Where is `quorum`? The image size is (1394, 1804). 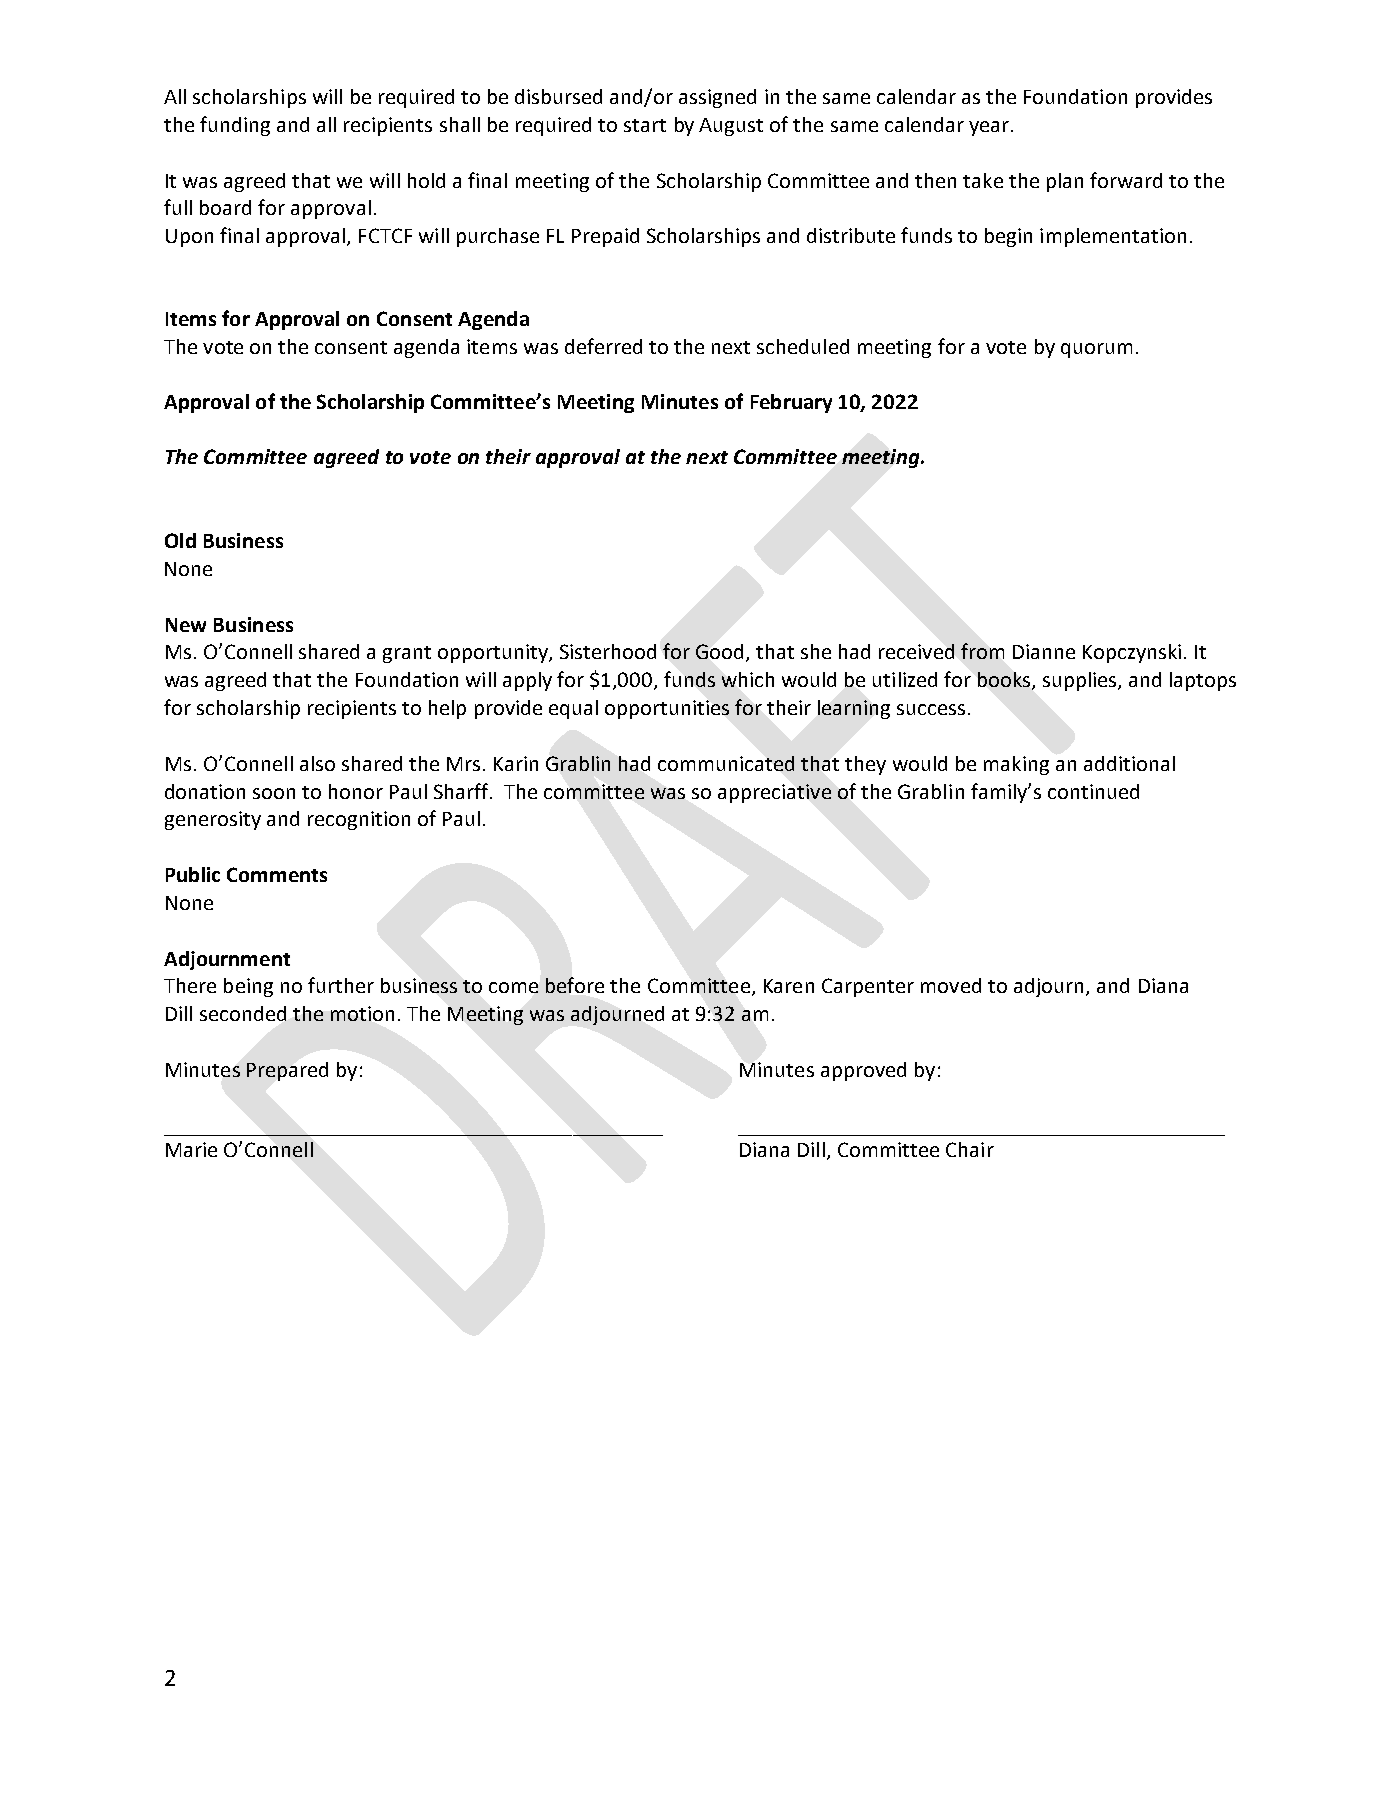 quorum is located at coordinates (1096, 350).
